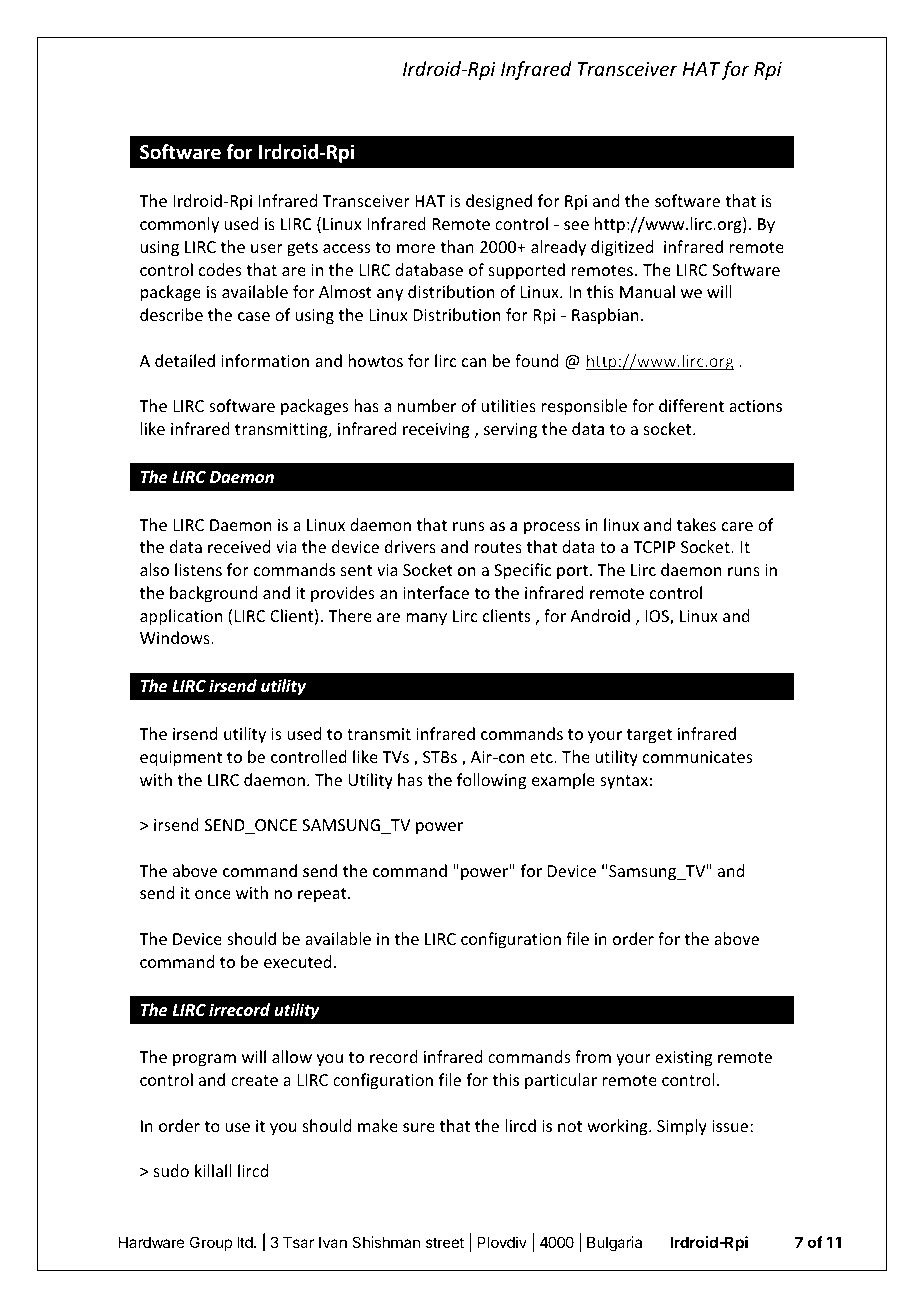  Describe the element at coordinates (239, 546) in the page. I see `received` at that location.
